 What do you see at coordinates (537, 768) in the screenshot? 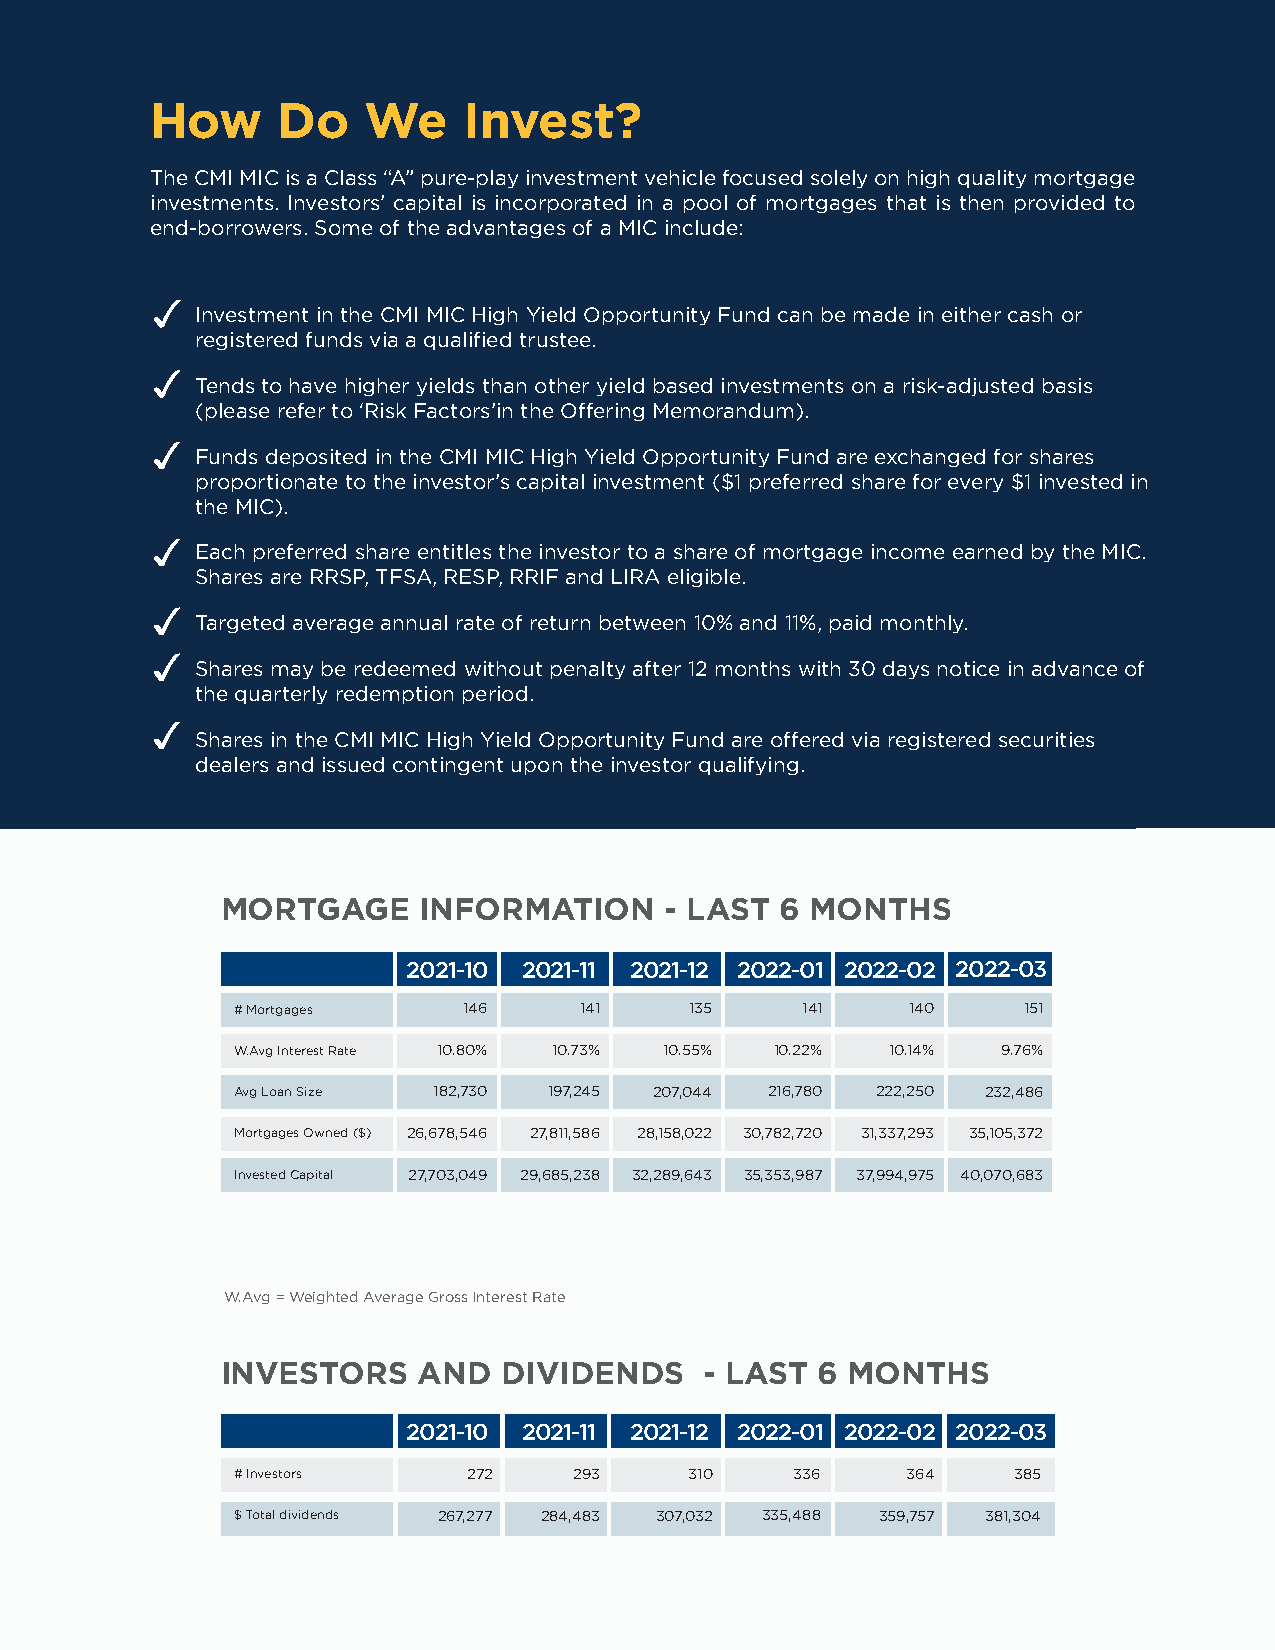
I see `upon` at bounding box center [537, 768].
